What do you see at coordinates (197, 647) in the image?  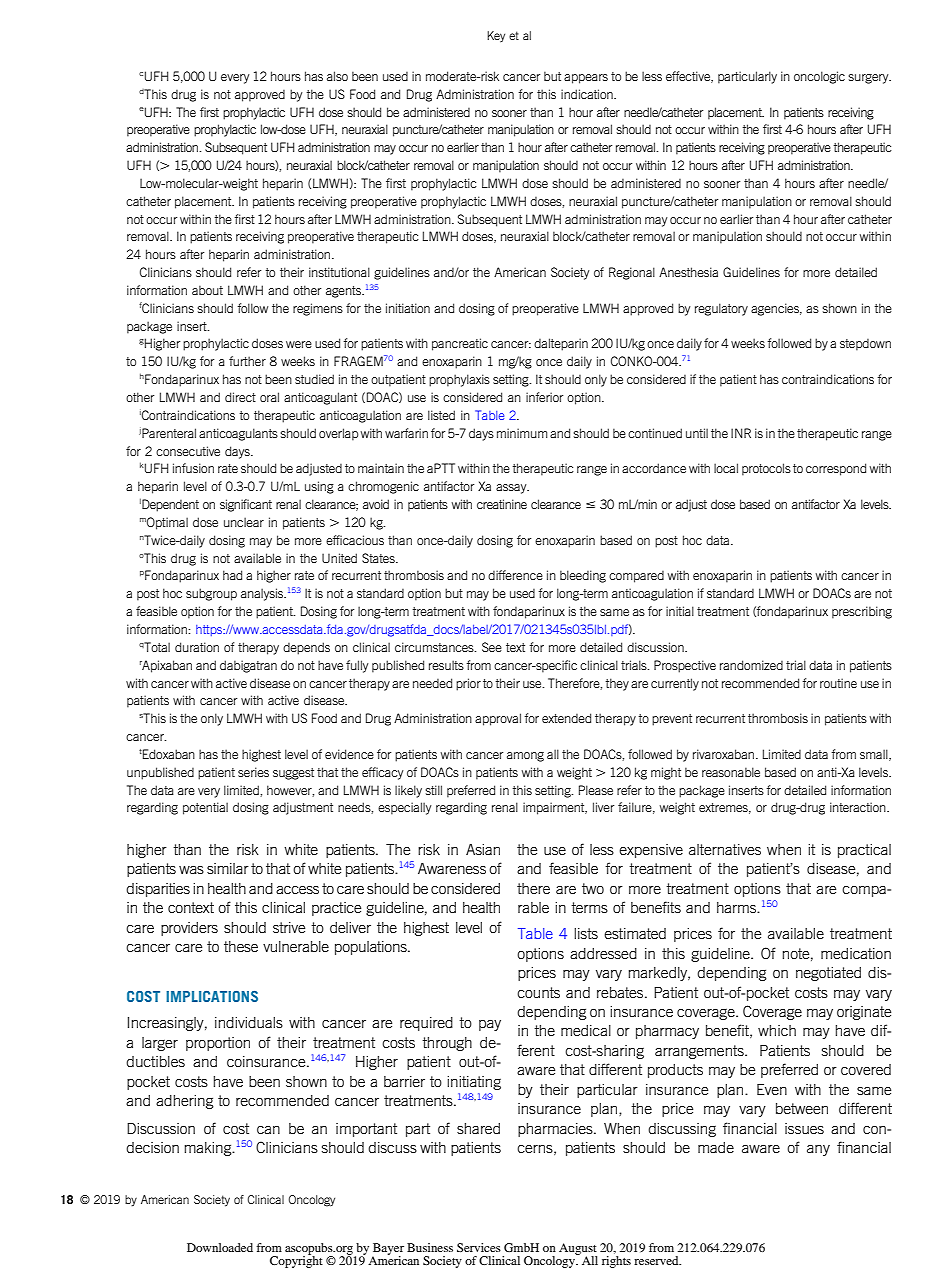 I see `duration` at bounding box center [197, 647].
